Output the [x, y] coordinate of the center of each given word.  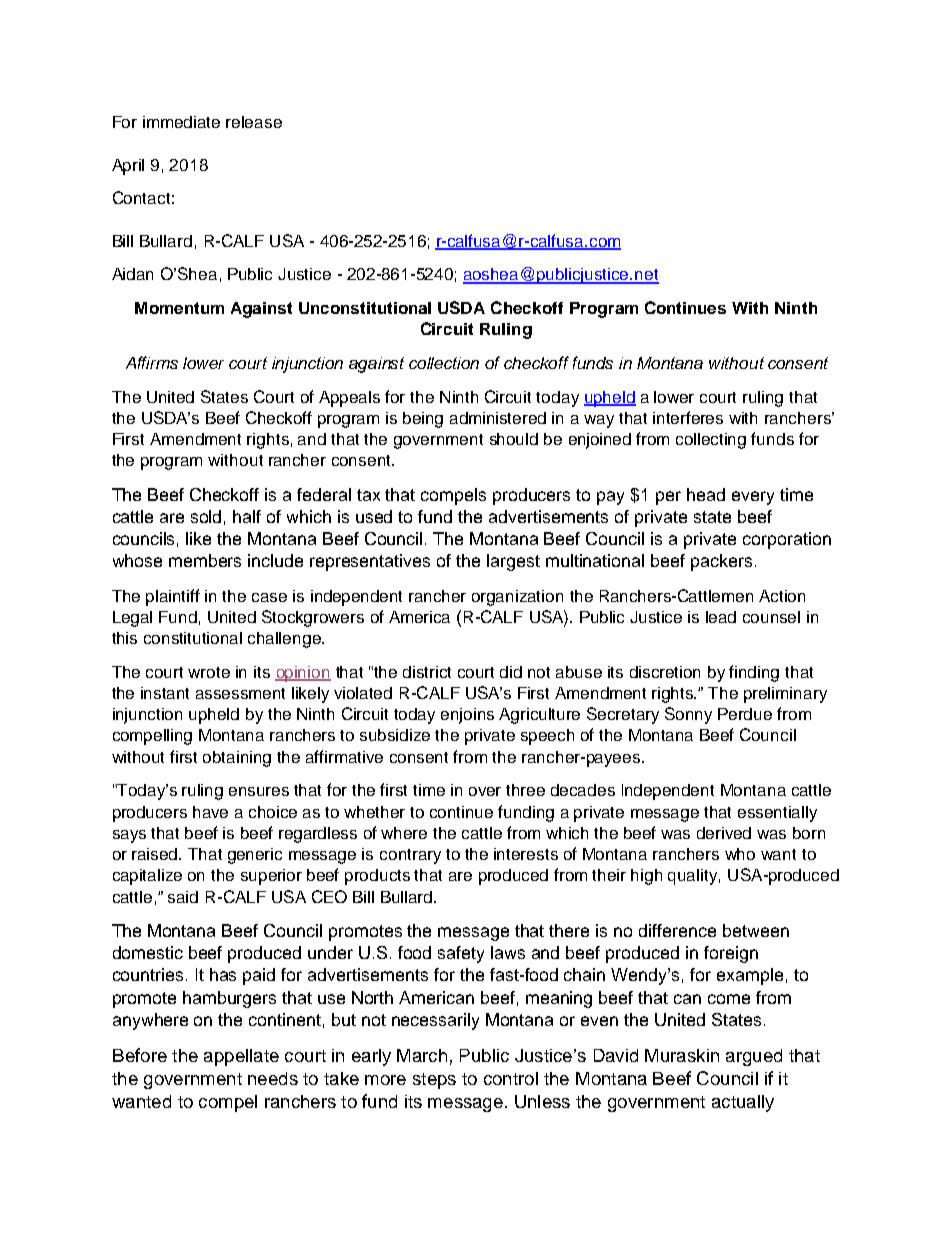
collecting [711, 441]
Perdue [745, 714]
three [525, 790]
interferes [688, 417]
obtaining [237, 759]
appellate [241, 1057]
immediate [181, 122]
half [247, 516]
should [514, 439]
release [254, 122]
